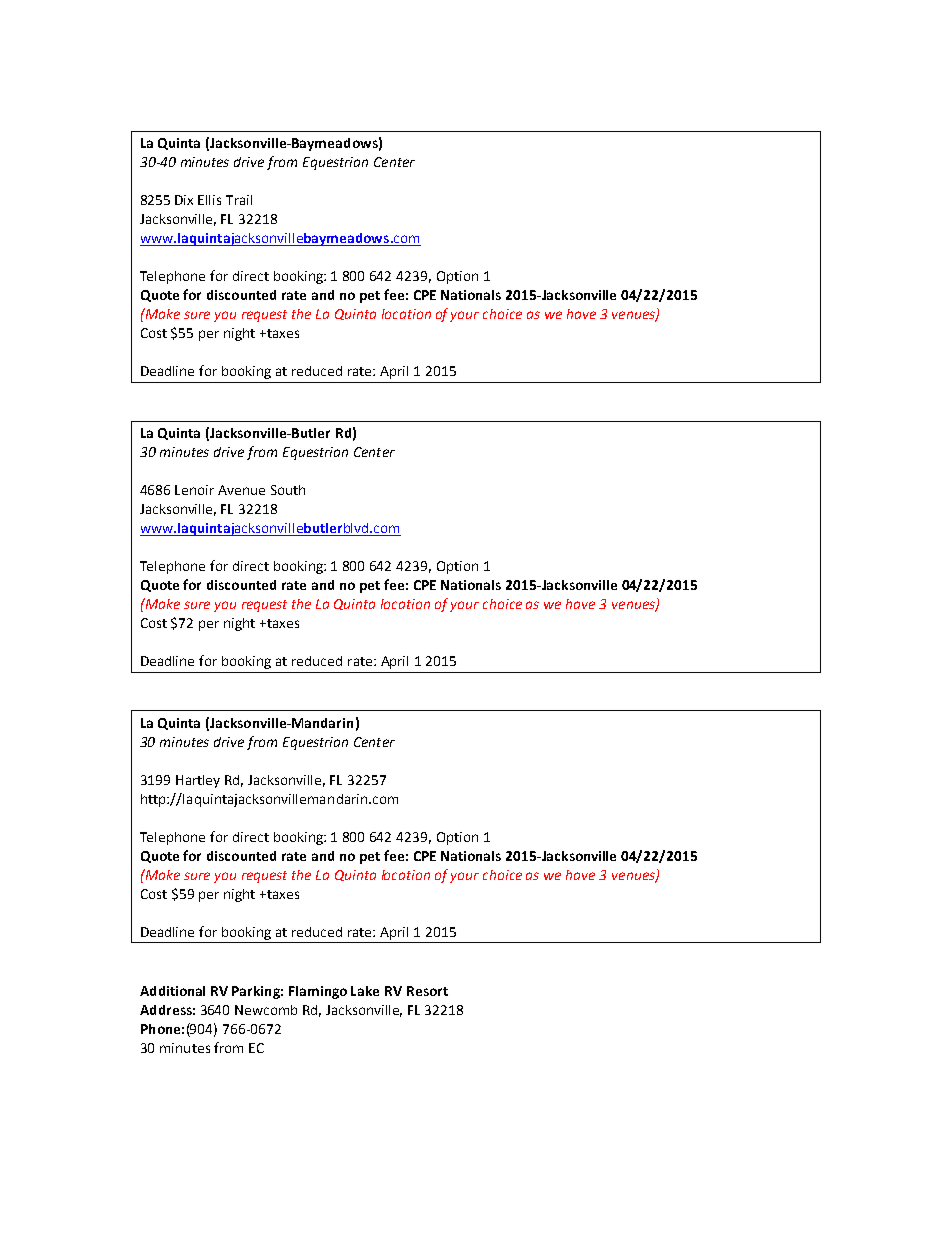 The height and width of the image is (1233, 952). What do you see at coordinates (241, 490) in the image?
I see `Avenue` at bounding box center [241, 490].
